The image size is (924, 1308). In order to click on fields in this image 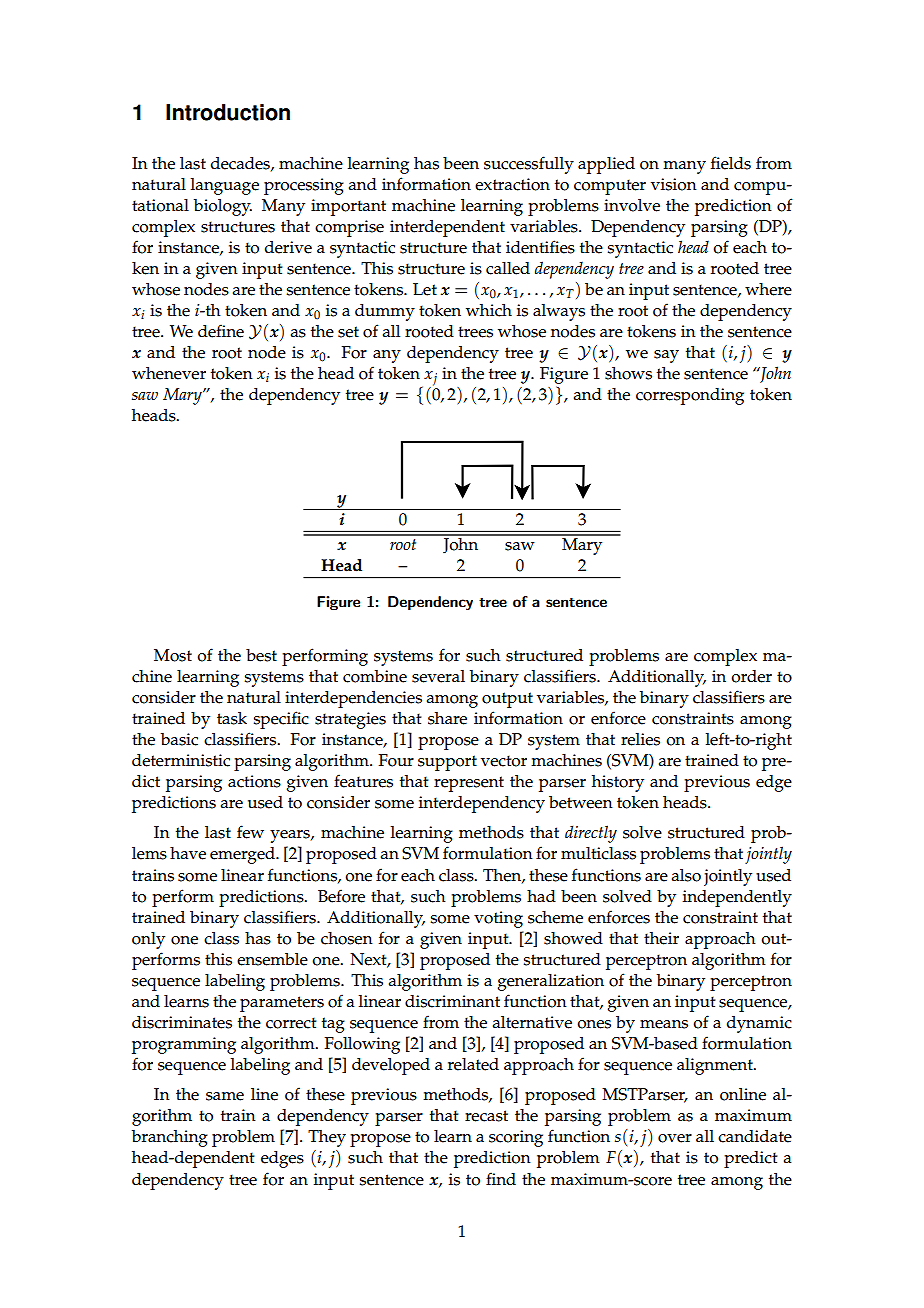, I will do `click(731, 163)`.
